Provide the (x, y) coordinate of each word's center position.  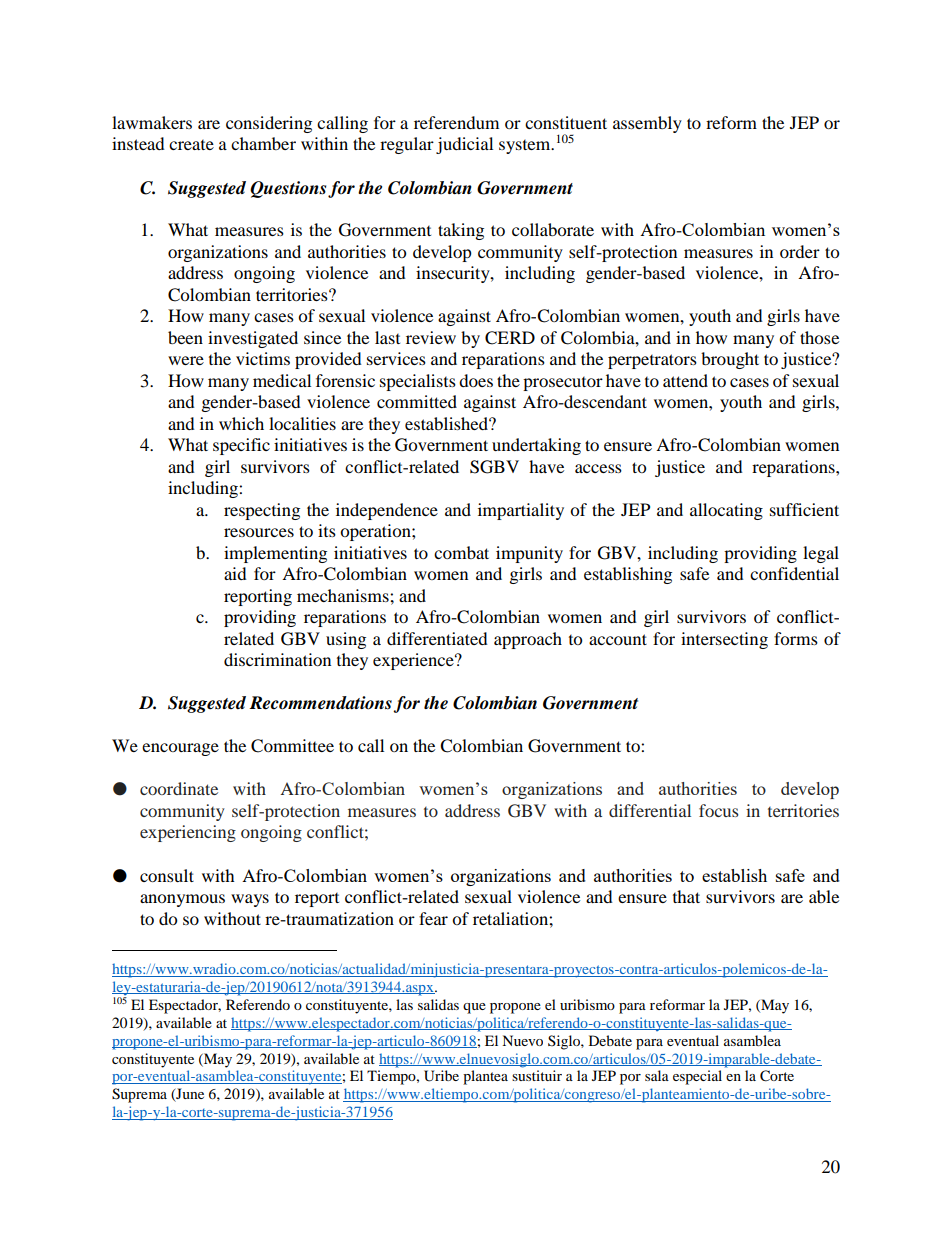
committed (417, 401)
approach (528, 640)
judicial (464, 145)
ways (250, 900)
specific (241, 446)
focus (719, 810)
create (191, 145)
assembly (647, 124)
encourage (180, 749)
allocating (726, 511)
